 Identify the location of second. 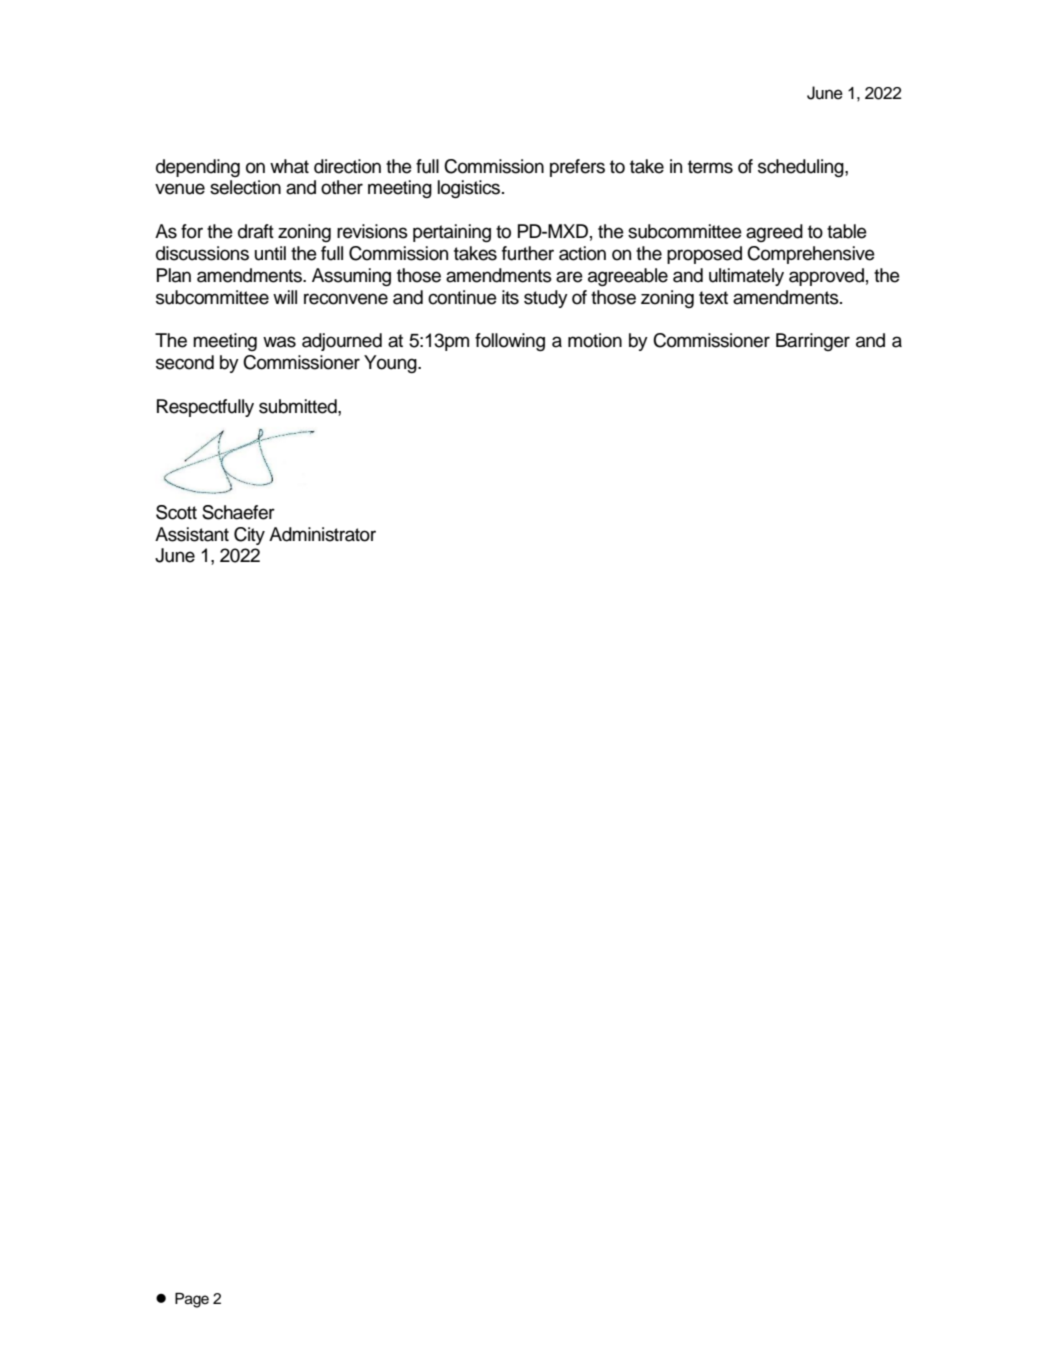
(185, 362).
